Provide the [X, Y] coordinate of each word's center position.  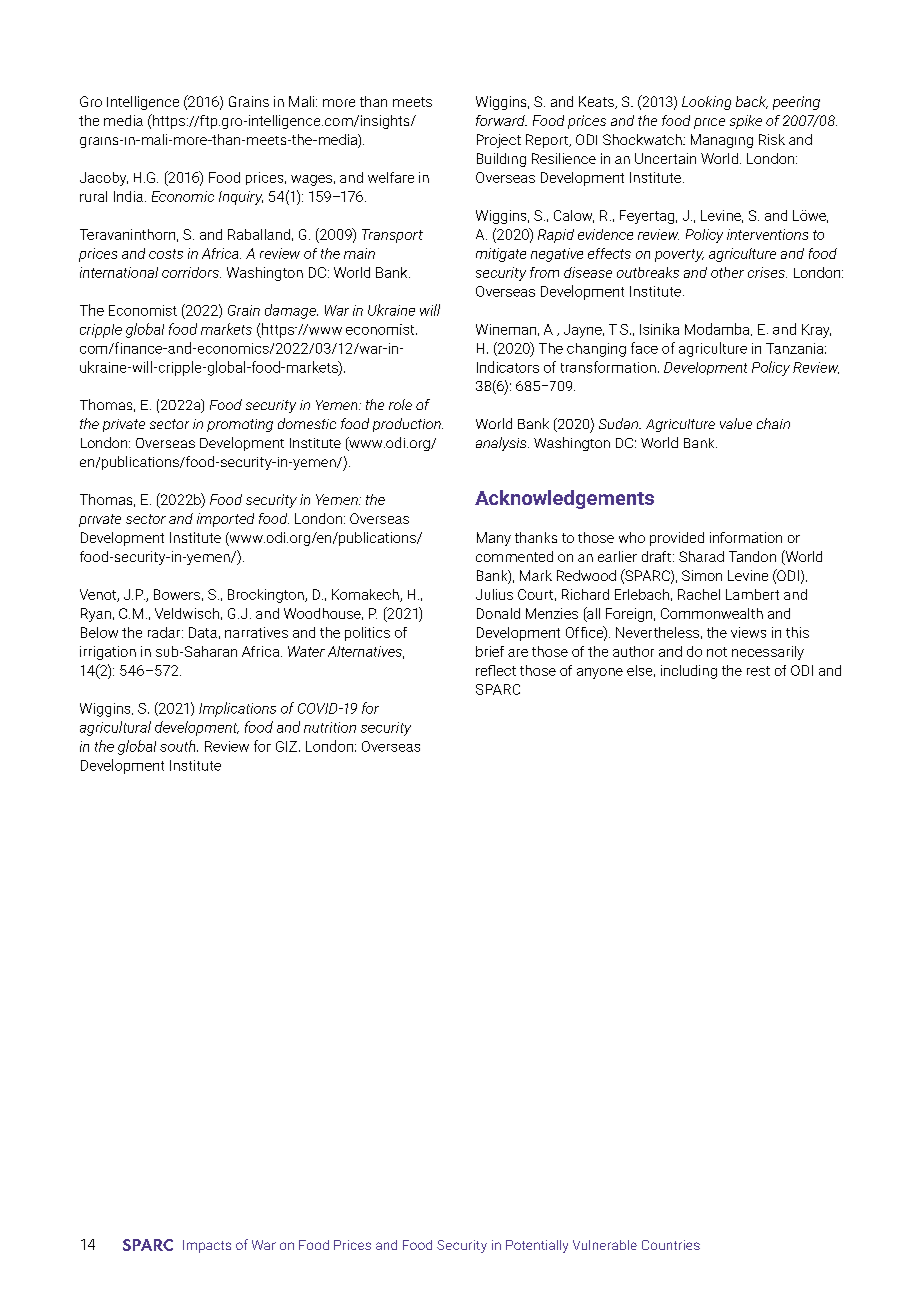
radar [165, 632]
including [689, 672]
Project [499, 141]
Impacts [207, 1246]
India [128, 196]
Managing [722, 141]
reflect [496, 670]
